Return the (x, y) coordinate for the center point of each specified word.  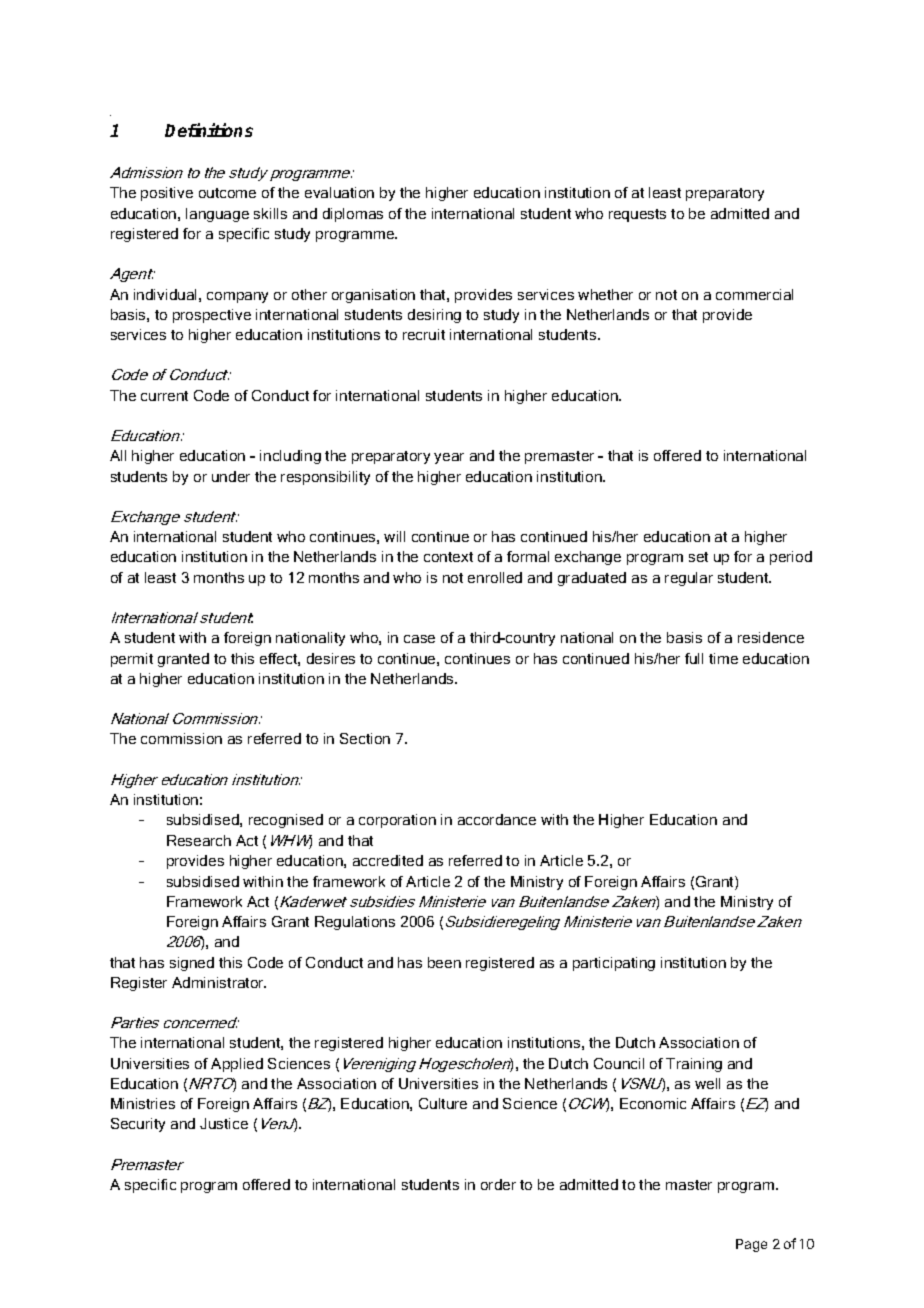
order (498, 1184)
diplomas (353, 215)
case (419, 639)
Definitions (209, 130)
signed (192, 964)
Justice (224, 1123)
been (444, 962)
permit (132, 660)
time (723, 658)
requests (637, 215)
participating (614, 964)
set (698, 557)
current (164, 396)
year (449, 458)
